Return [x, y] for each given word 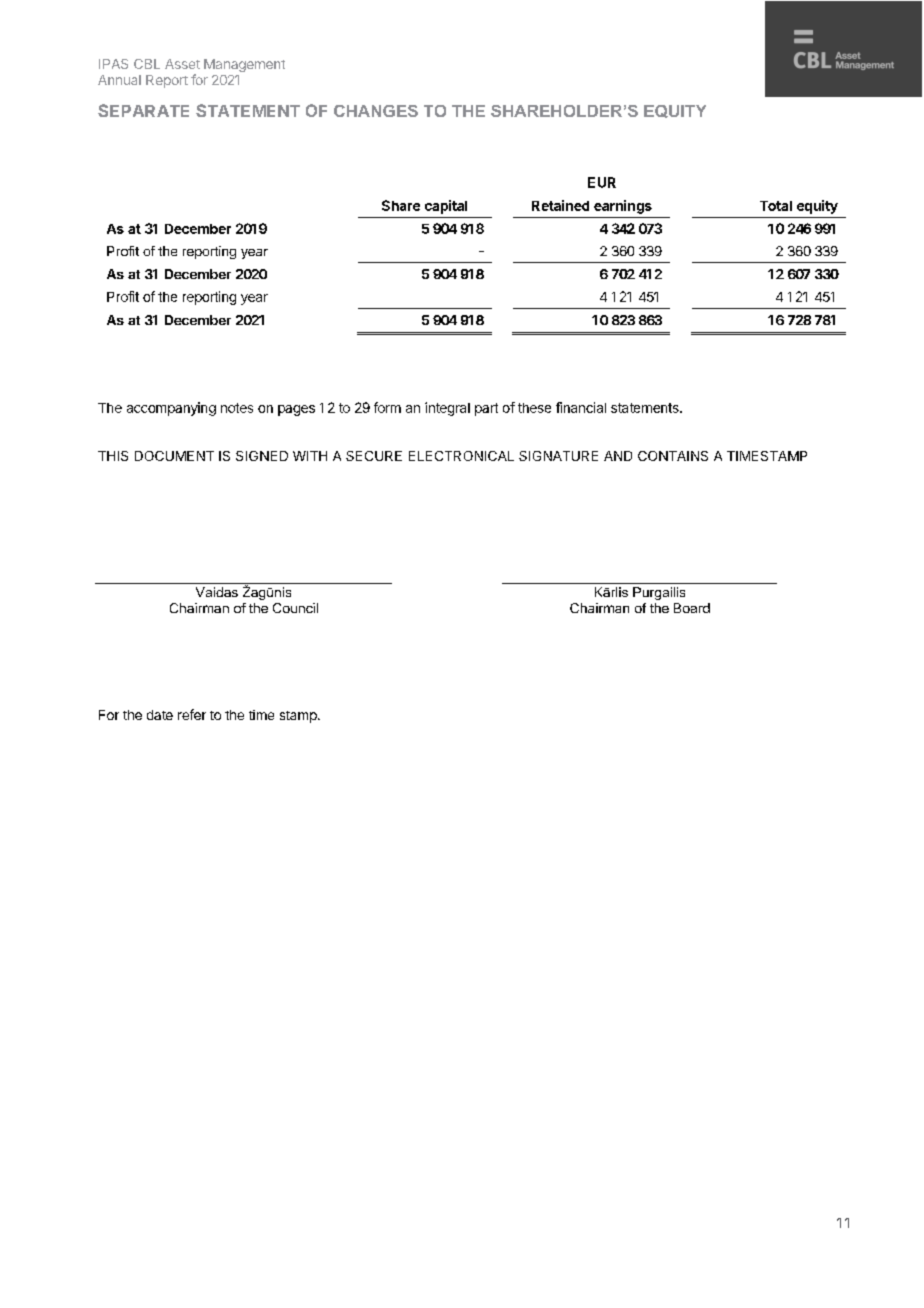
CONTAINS [673, 456]
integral [447, 409]
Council [295, 608]
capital [446, 207]
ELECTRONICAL [461, 456]
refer [192, 714]
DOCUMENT [174, 456]
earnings [623, 207]
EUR [602, 182]
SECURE [374, 456]
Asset [182, 64]
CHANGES [376, 111]
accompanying [171, 409]
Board [692, 608]
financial [581, 407]
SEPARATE [143, 110]
